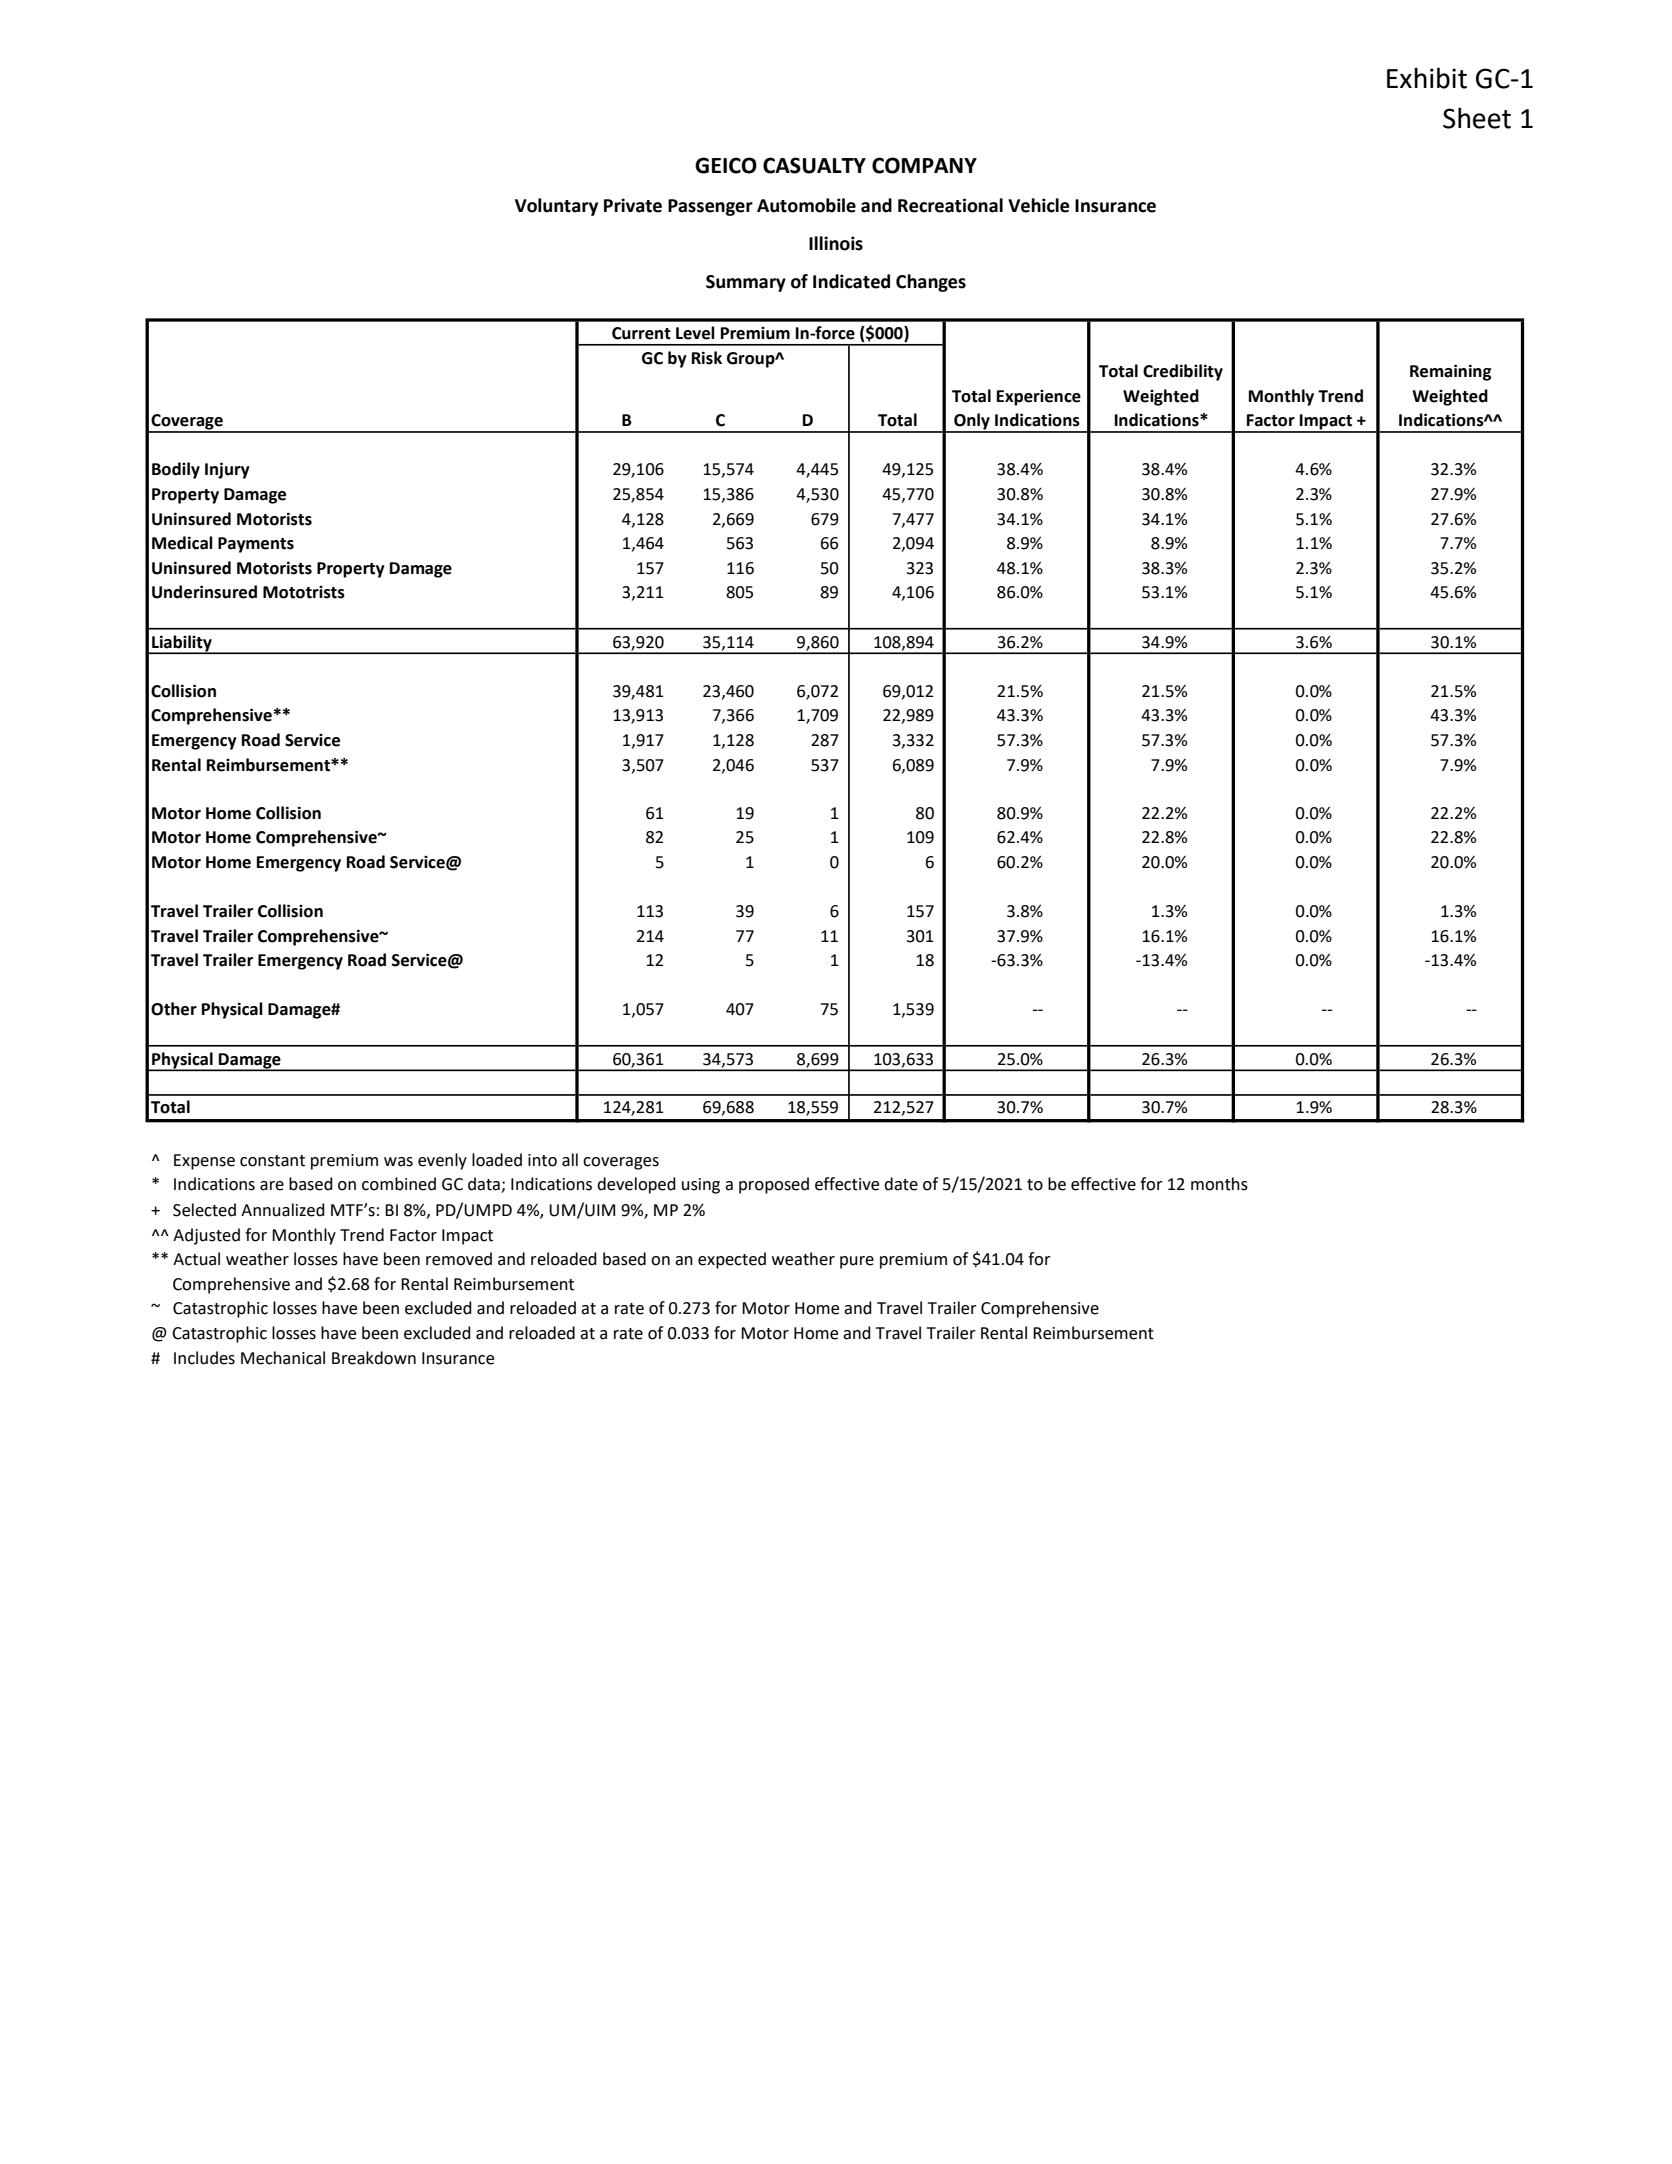  I want to click on Injury, so click(227, 470).
